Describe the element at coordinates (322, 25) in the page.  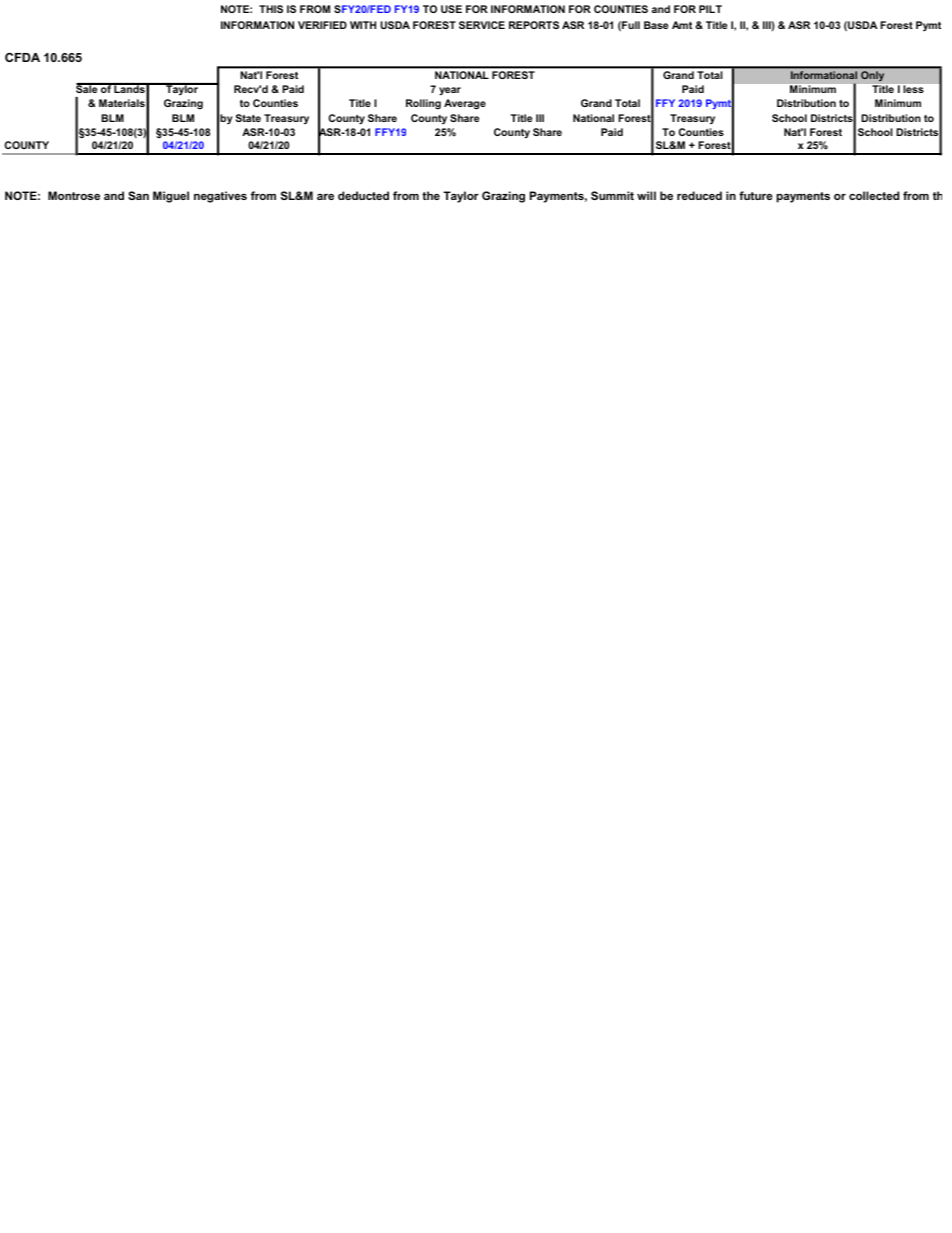
I see `VERIFIED` at that location.
